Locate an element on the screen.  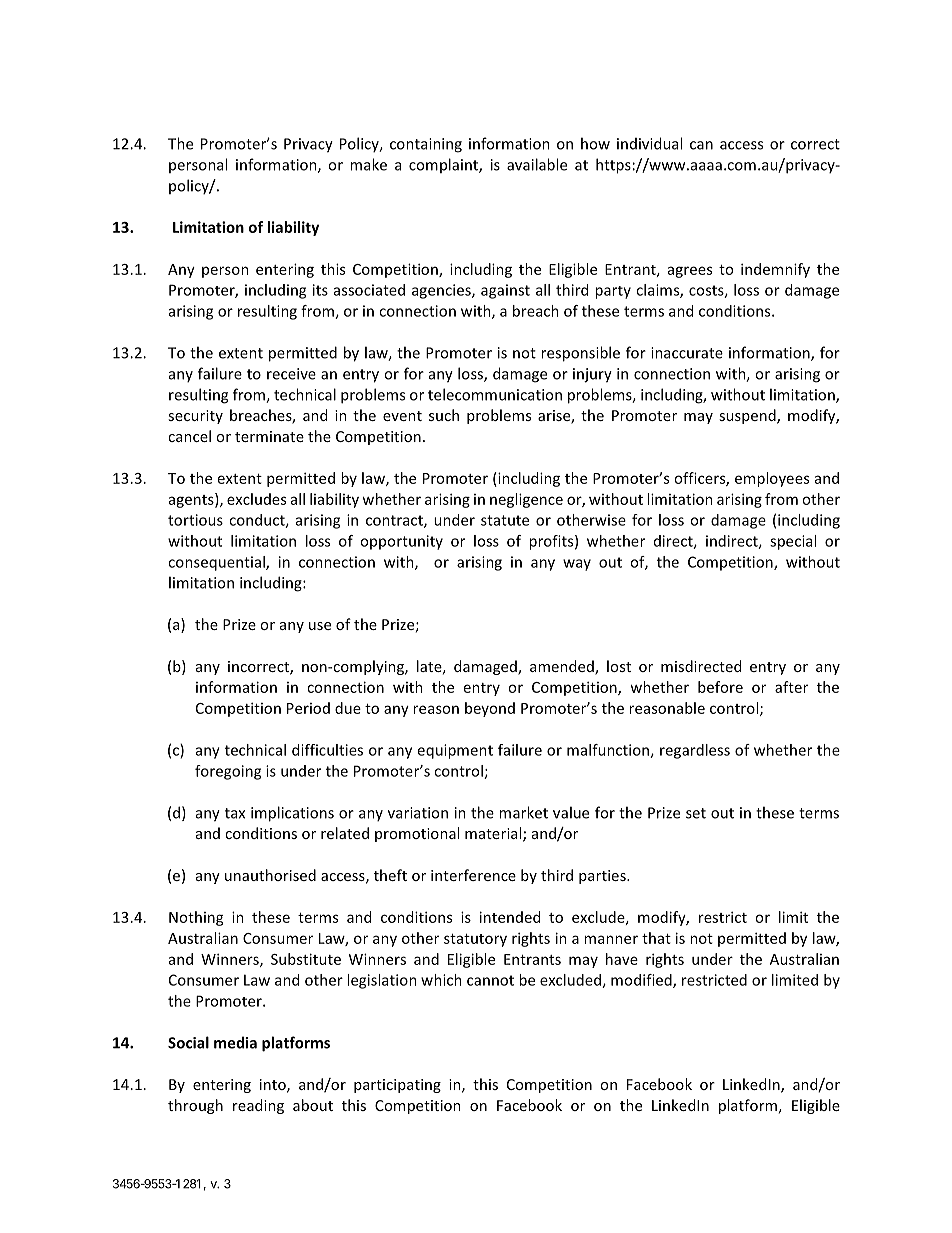
individual is located at coordinates (649, 143).
